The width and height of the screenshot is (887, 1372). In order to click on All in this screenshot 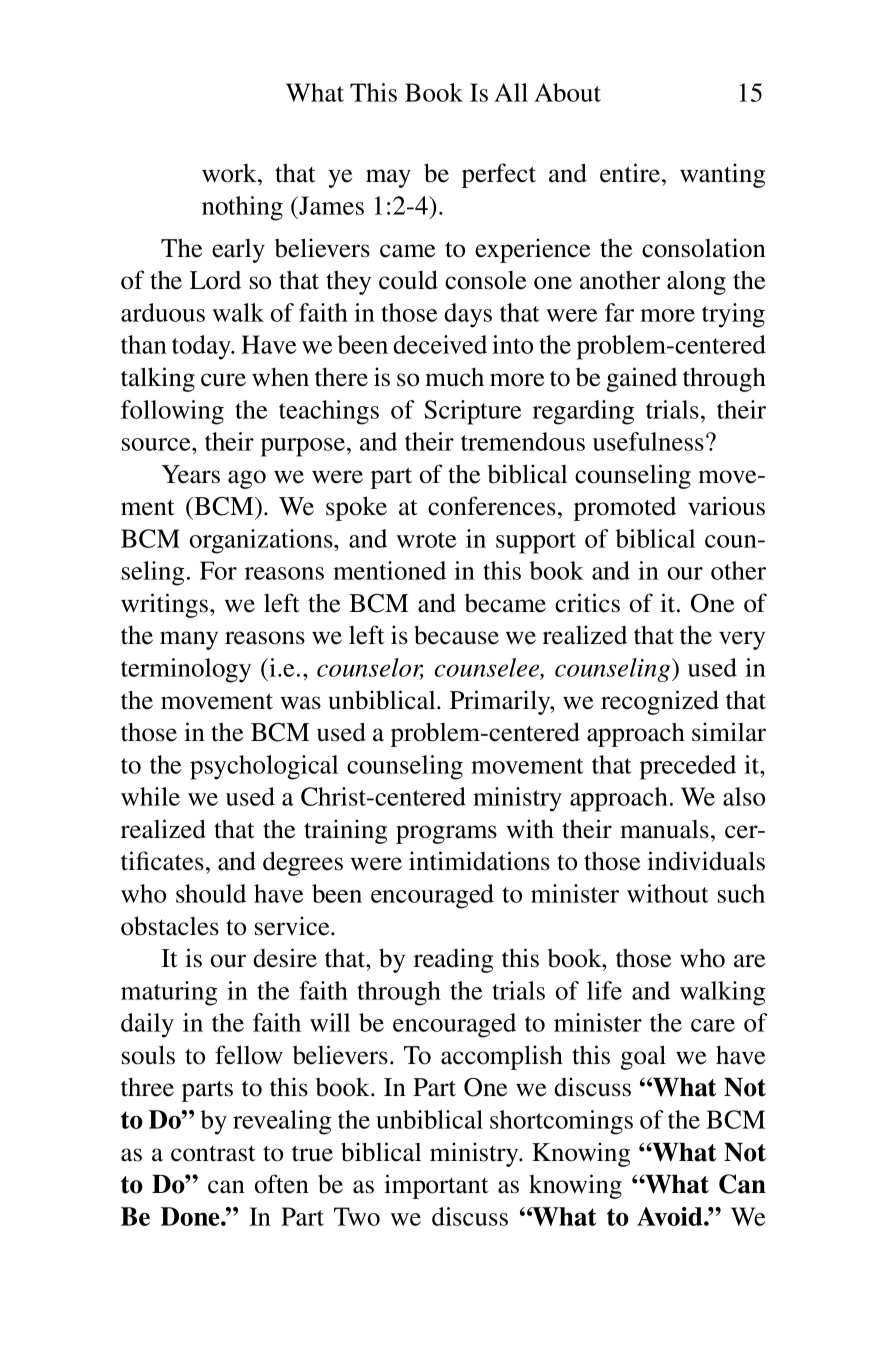, I will do `click(511, 92)`.
